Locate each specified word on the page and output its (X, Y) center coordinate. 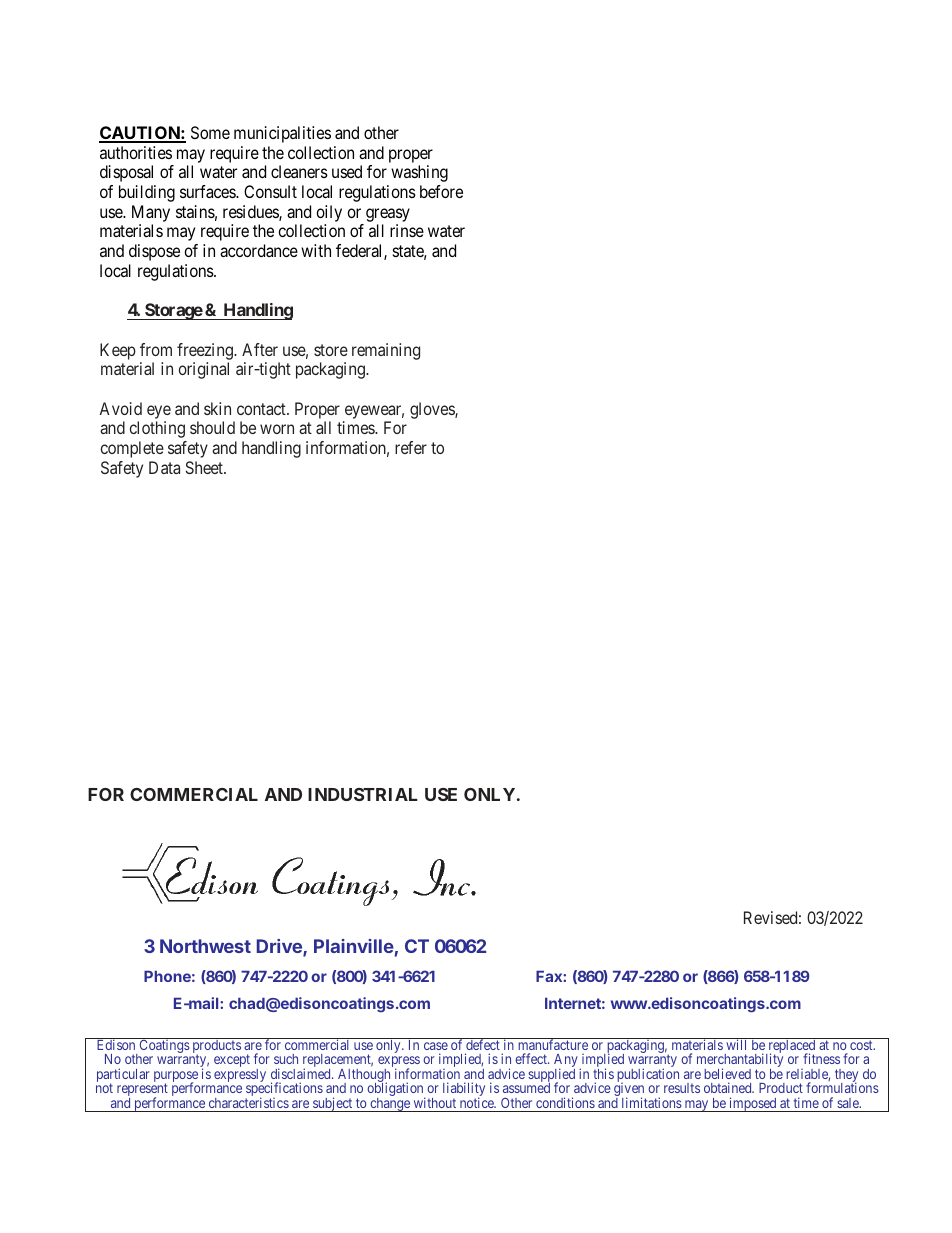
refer (411, 447)
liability (464, 1090)
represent (142, 1091)
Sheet (205, 467)
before (441, 191)
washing (419, 173)
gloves (433, 410)
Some (210, 132)
